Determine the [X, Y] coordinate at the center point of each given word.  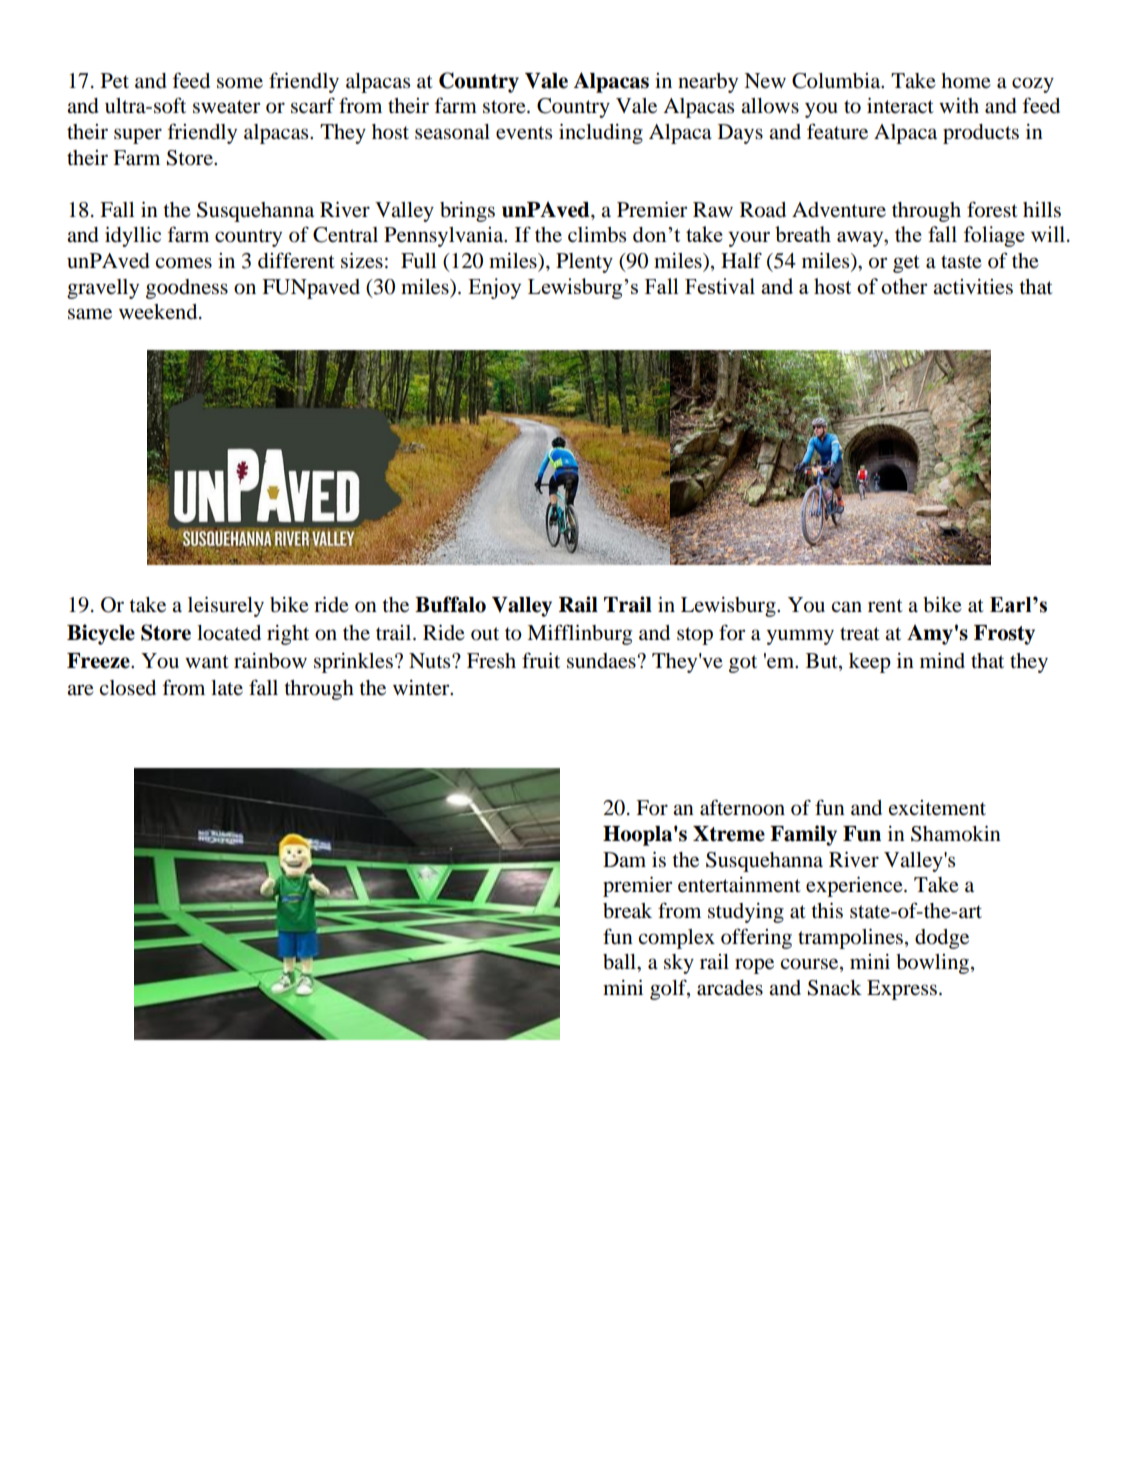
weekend [159, 312]
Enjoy [494, 288]
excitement [937, 808]
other [904, 286]
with [959, 105]
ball [621, 963]
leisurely [226, 607]
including [601, 134]
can [846, 606]
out [485, 634]
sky [679, 964]
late [227, 687]
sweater [226, 107]
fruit [541, 660]
